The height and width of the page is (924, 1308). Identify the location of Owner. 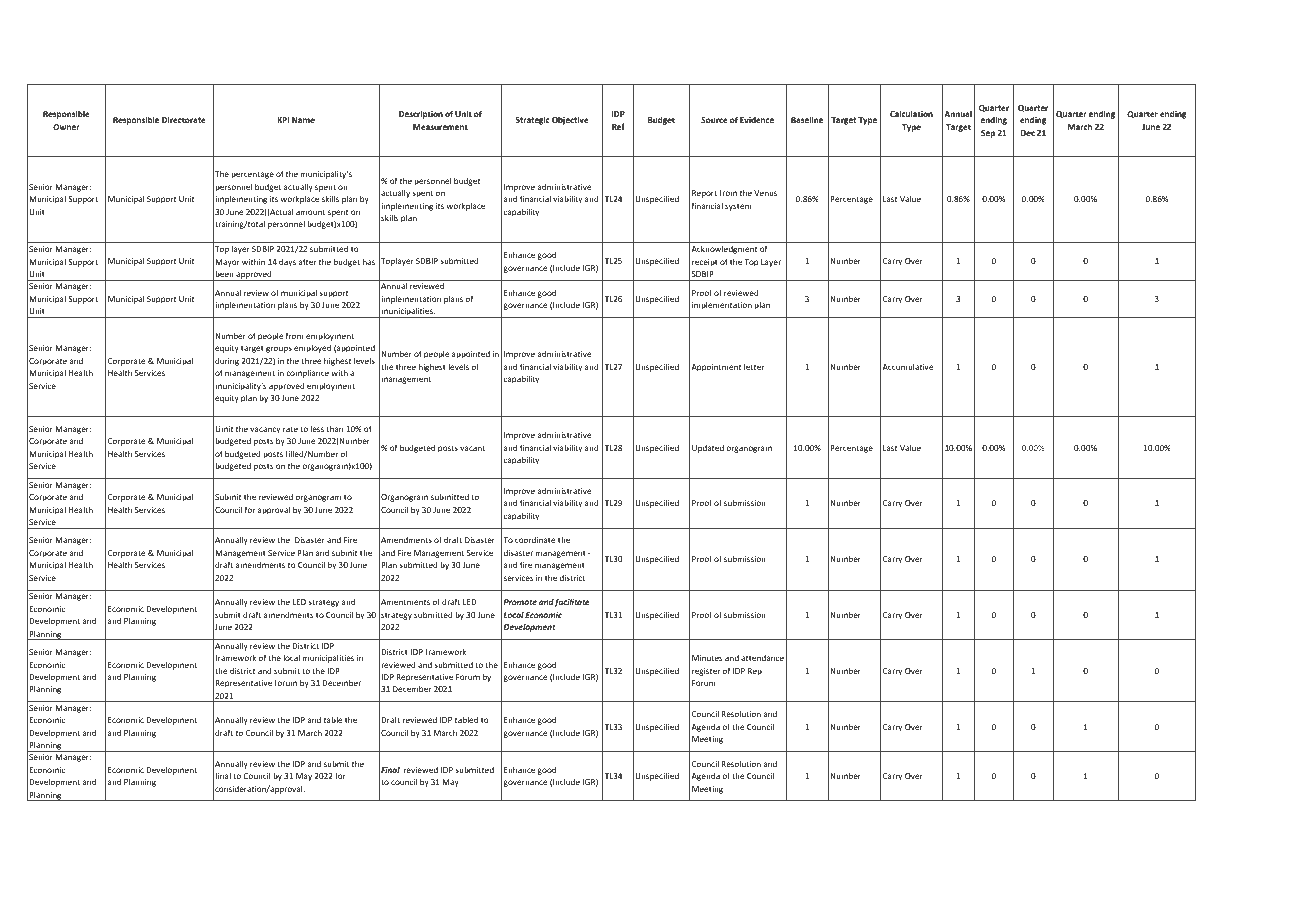
(66, 127).
